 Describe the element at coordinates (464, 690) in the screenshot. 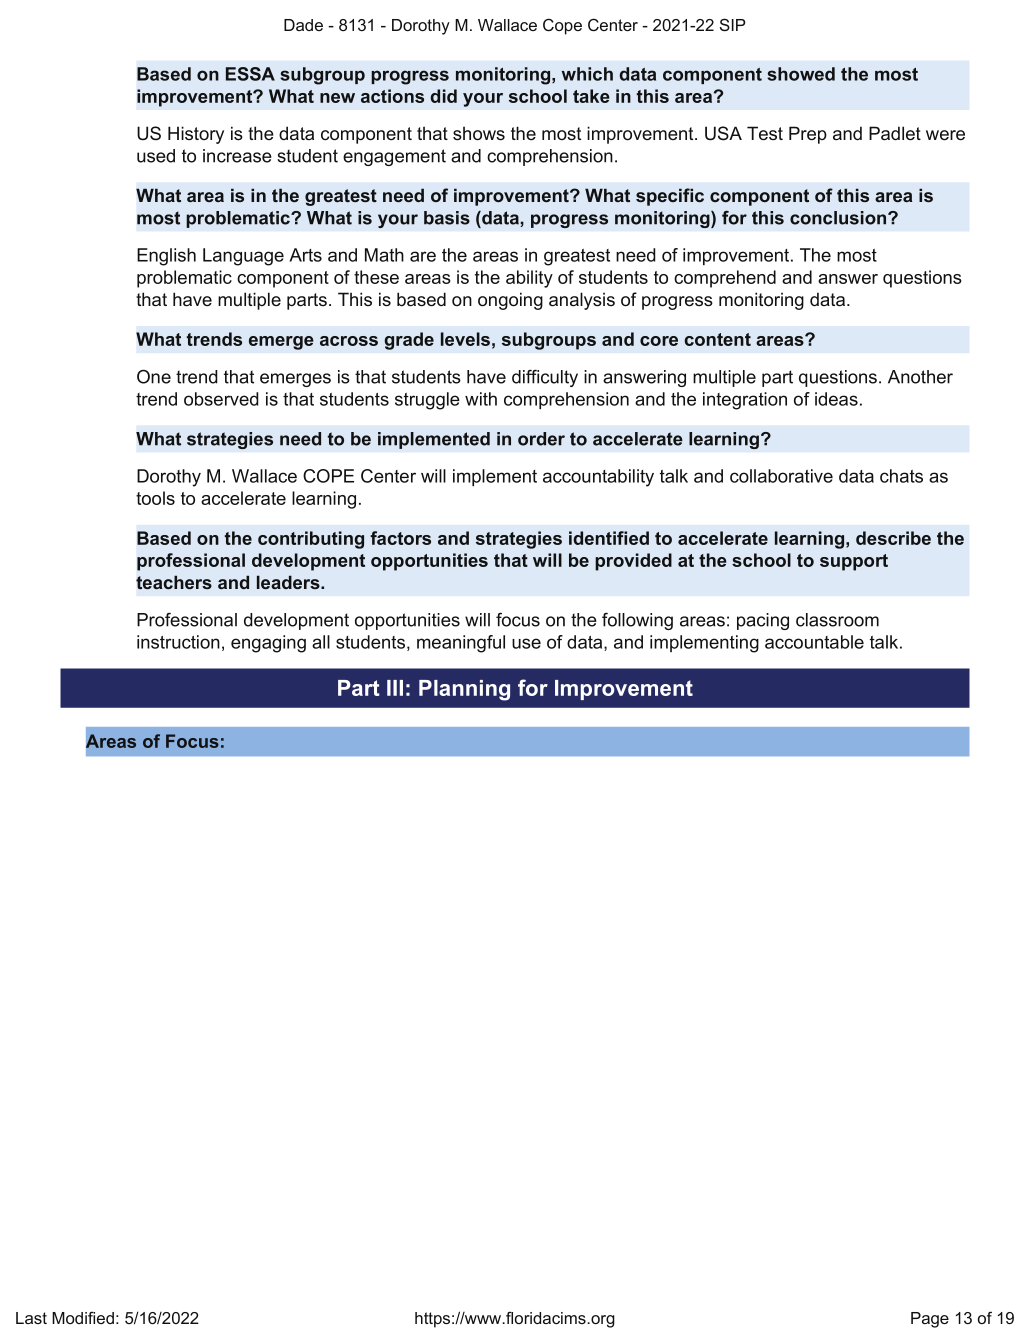

I see `Planning` at that location.
